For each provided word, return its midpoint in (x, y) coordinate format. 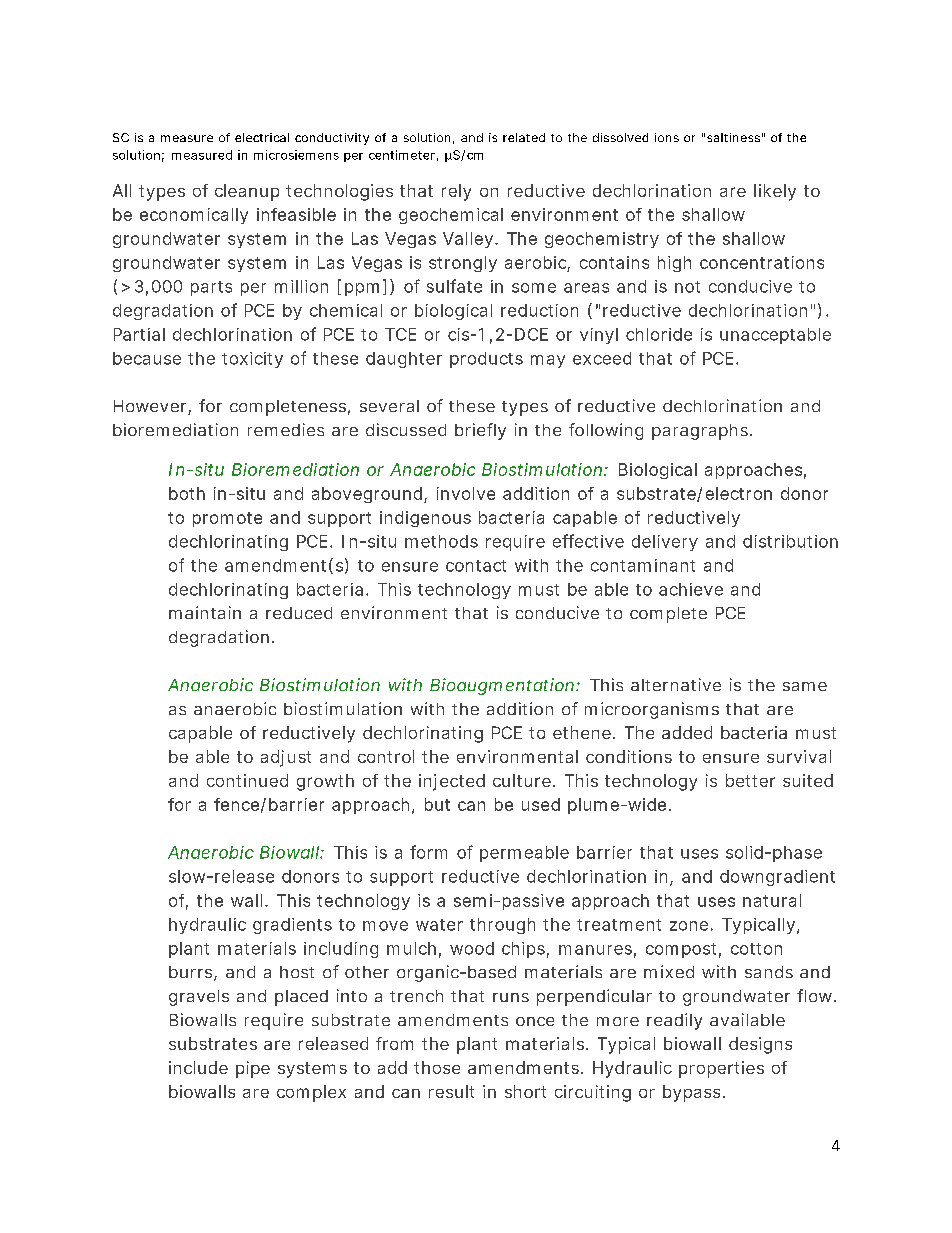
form (428, 852)
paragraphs (700, 432)
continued (247, 780)
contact (476, 566)
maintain (205, 612)
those (437, 1067)
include (198, 1067)
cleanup (247, 192)
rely (456, 192)
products (486, 360)
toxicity (252, 360)
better (750, 780)
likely (775, 192)
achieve (691, 589)
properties (721, 1069)
